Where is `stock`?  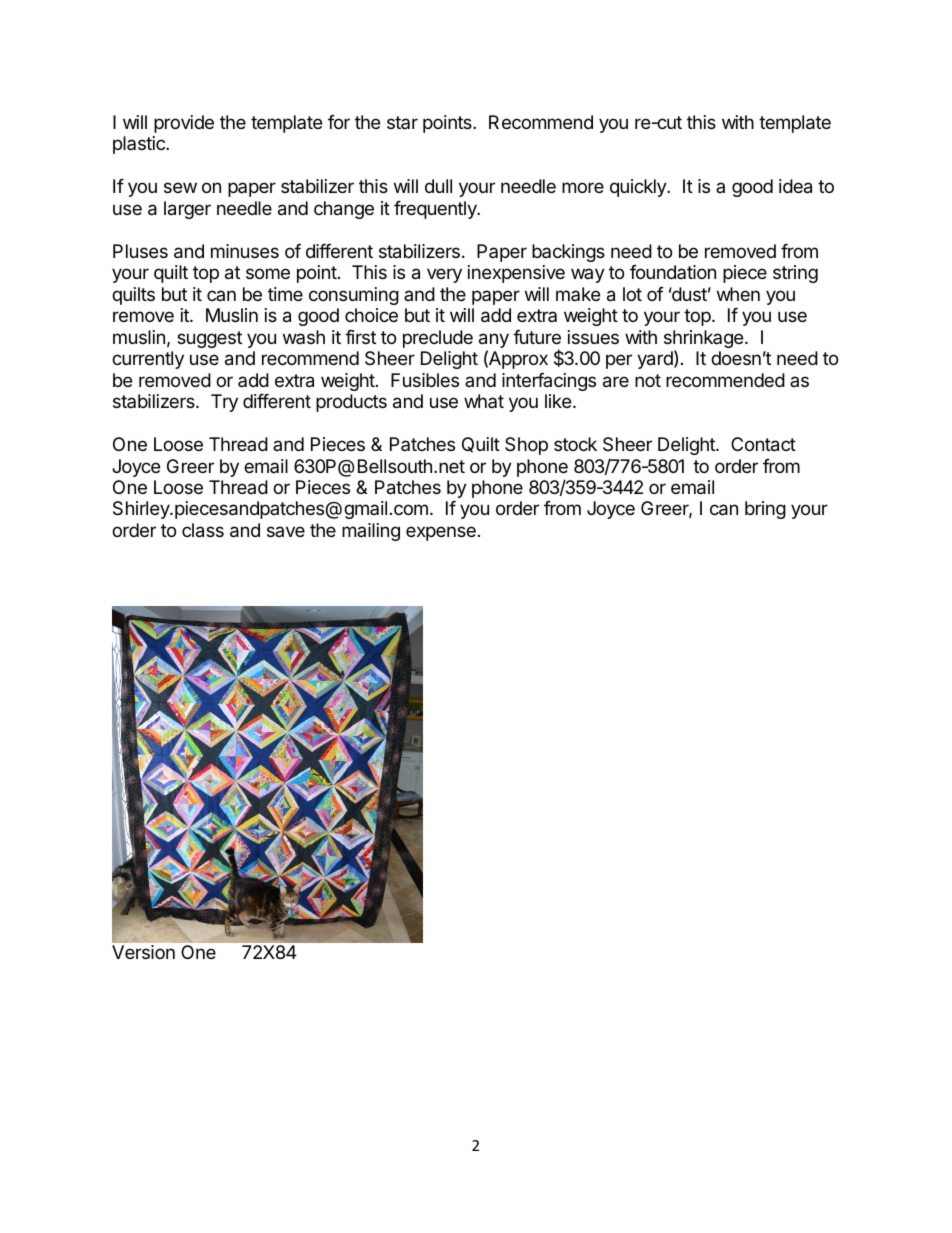
stock is located at coordinates (575, 444).
